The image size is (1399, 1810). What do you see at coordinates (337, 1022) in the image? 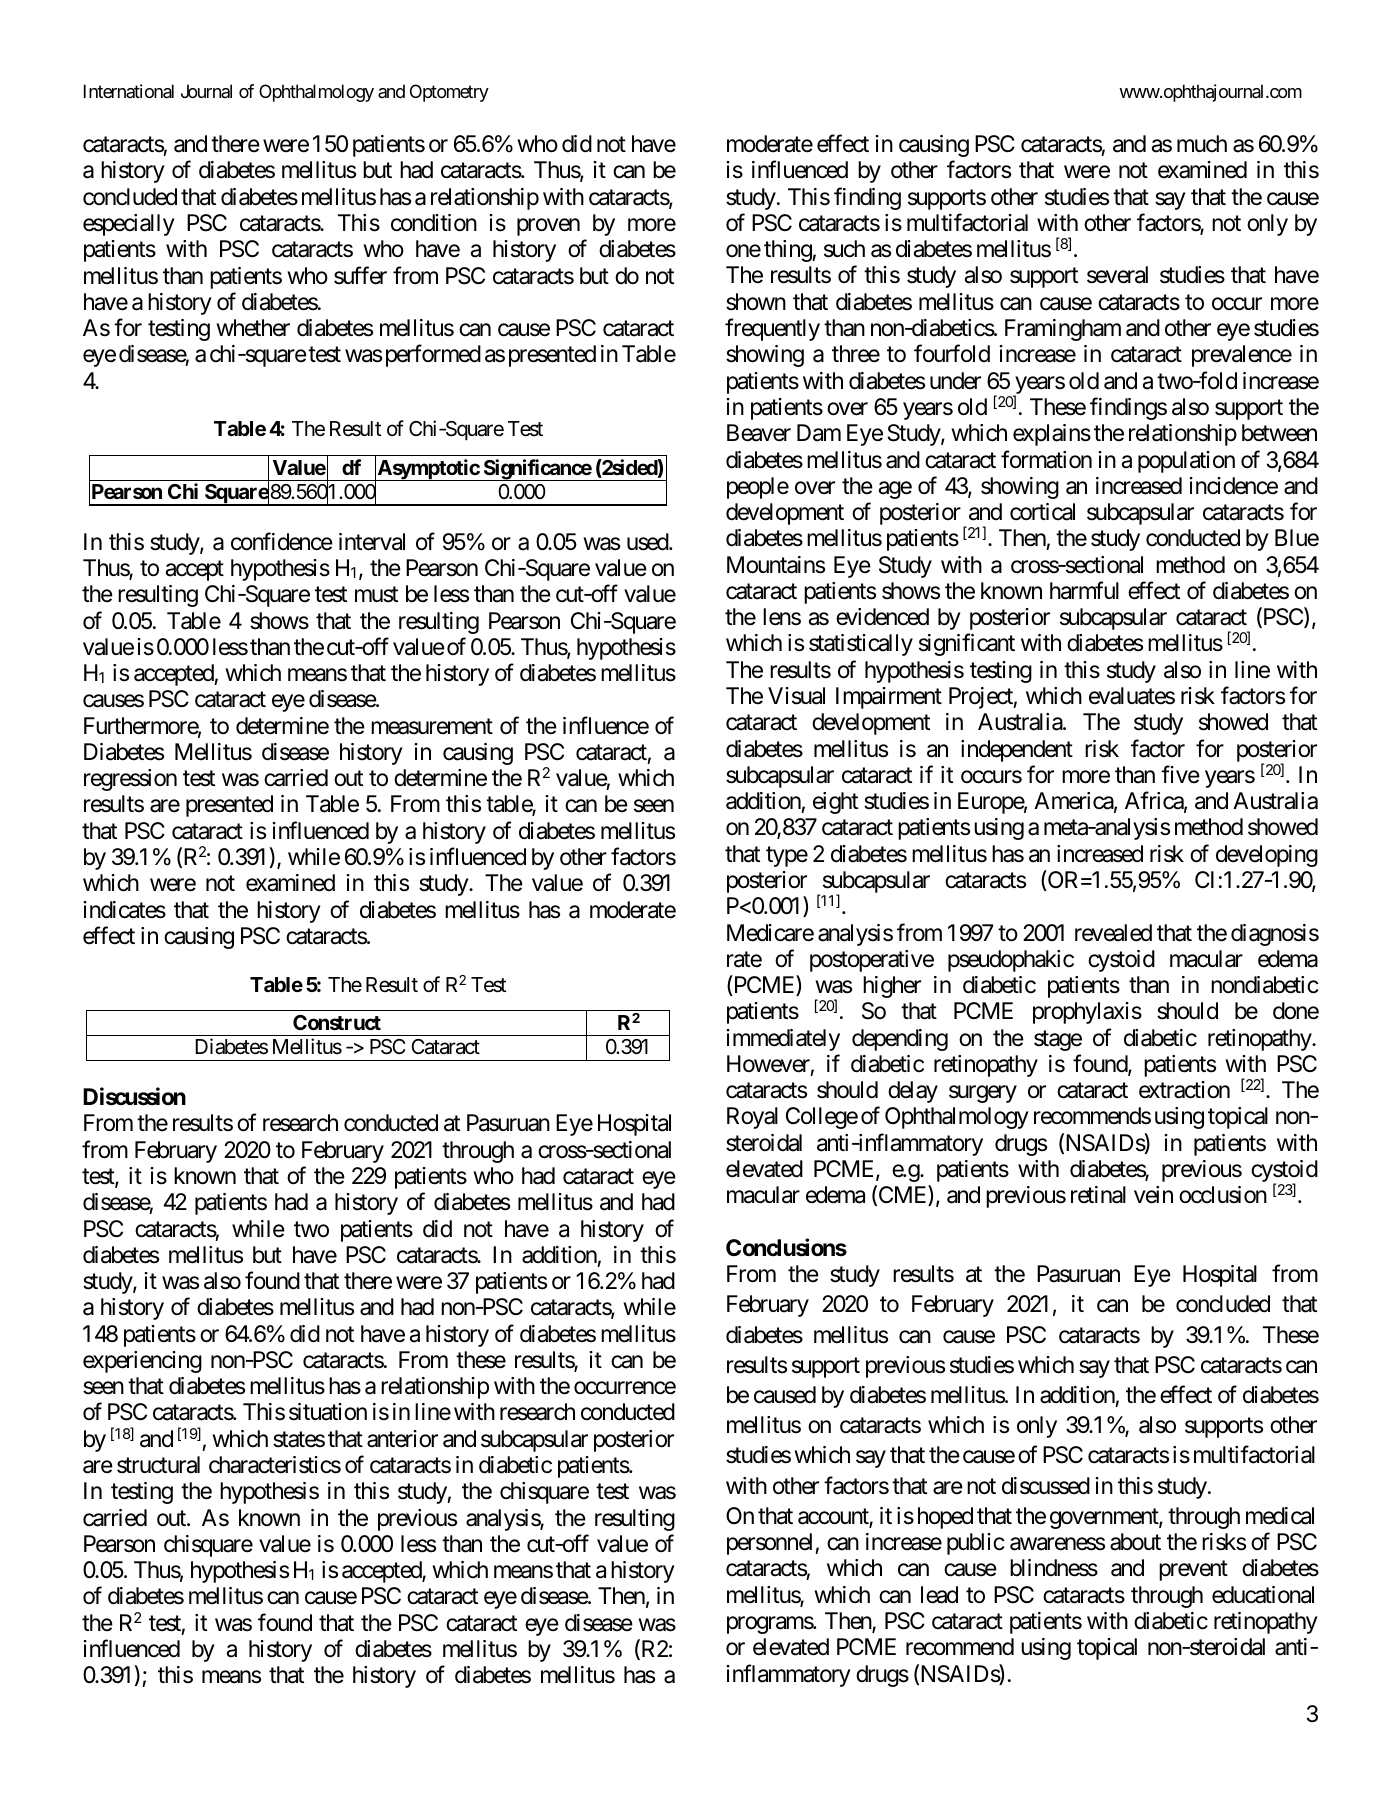
I see `Construct` at bounding box center [337, 1022].
